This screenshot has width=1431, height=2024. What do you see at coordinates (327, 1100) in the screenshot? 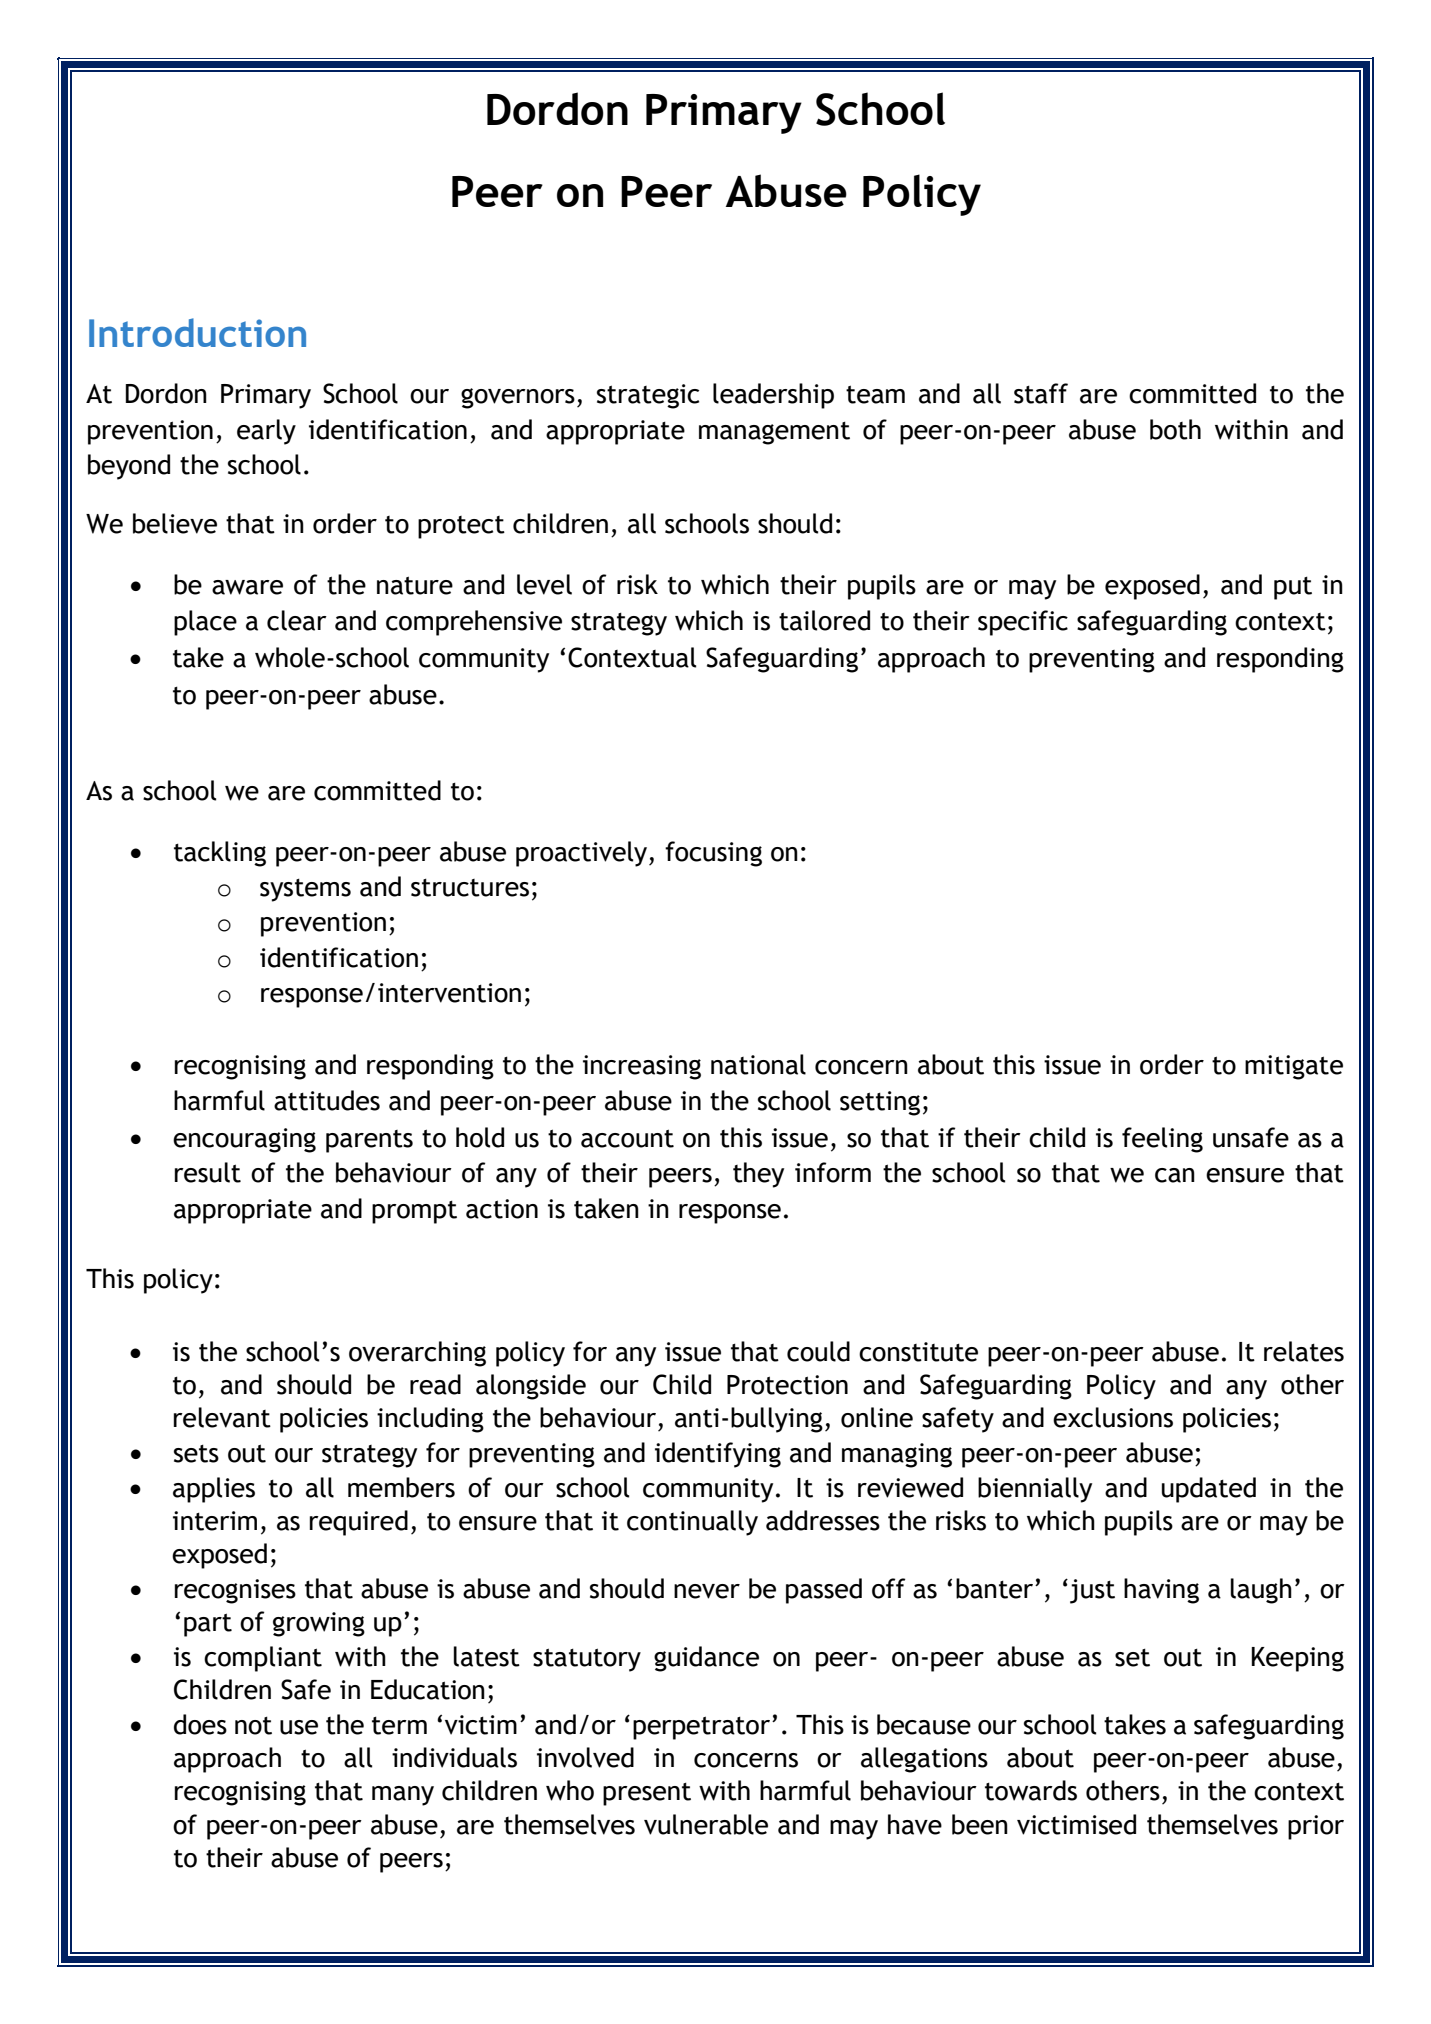
I see `attitudes` at bounding box center [327, 1100].
